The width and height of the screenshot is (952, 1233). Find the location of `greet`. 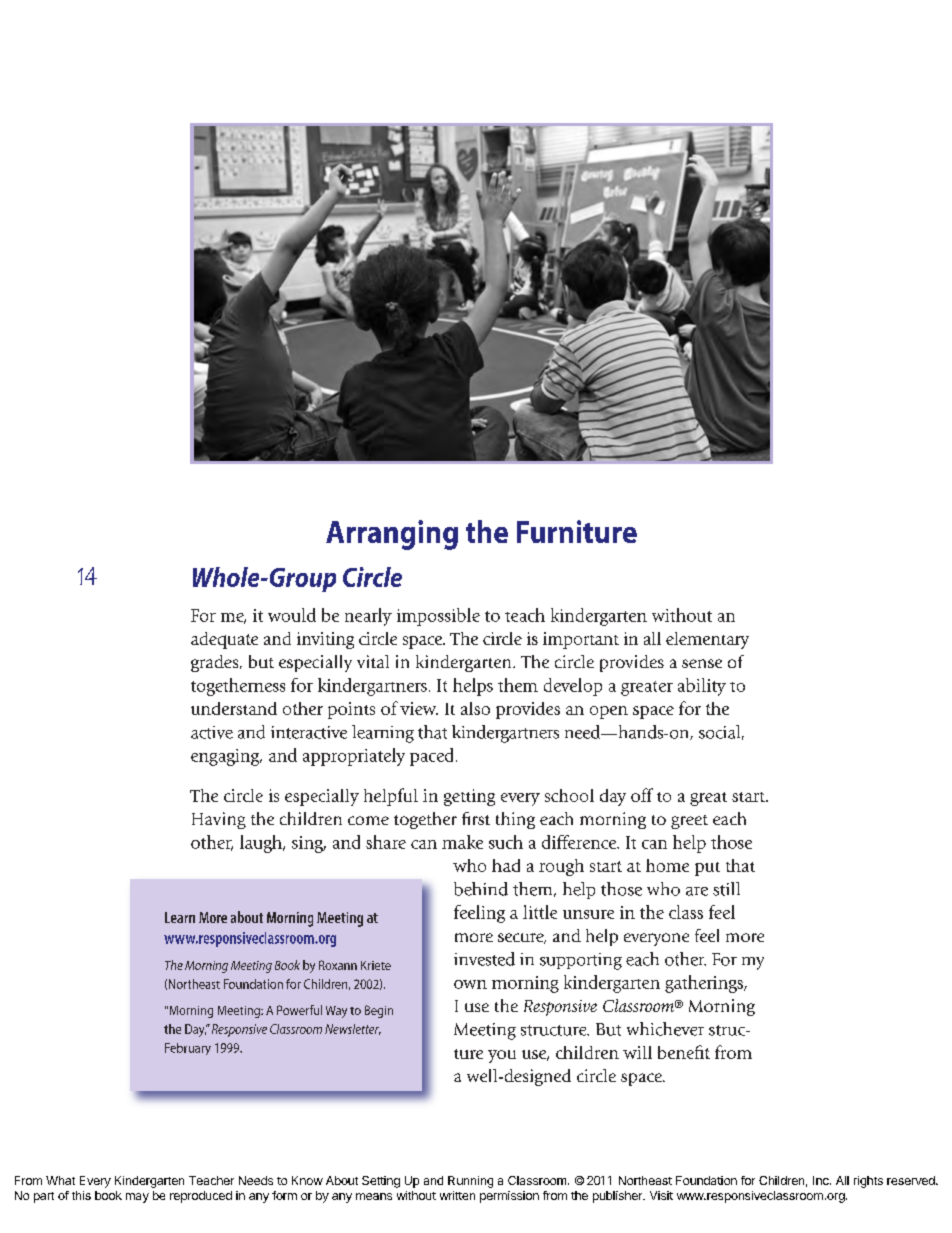

greet is located at coordinates (689, 822).
